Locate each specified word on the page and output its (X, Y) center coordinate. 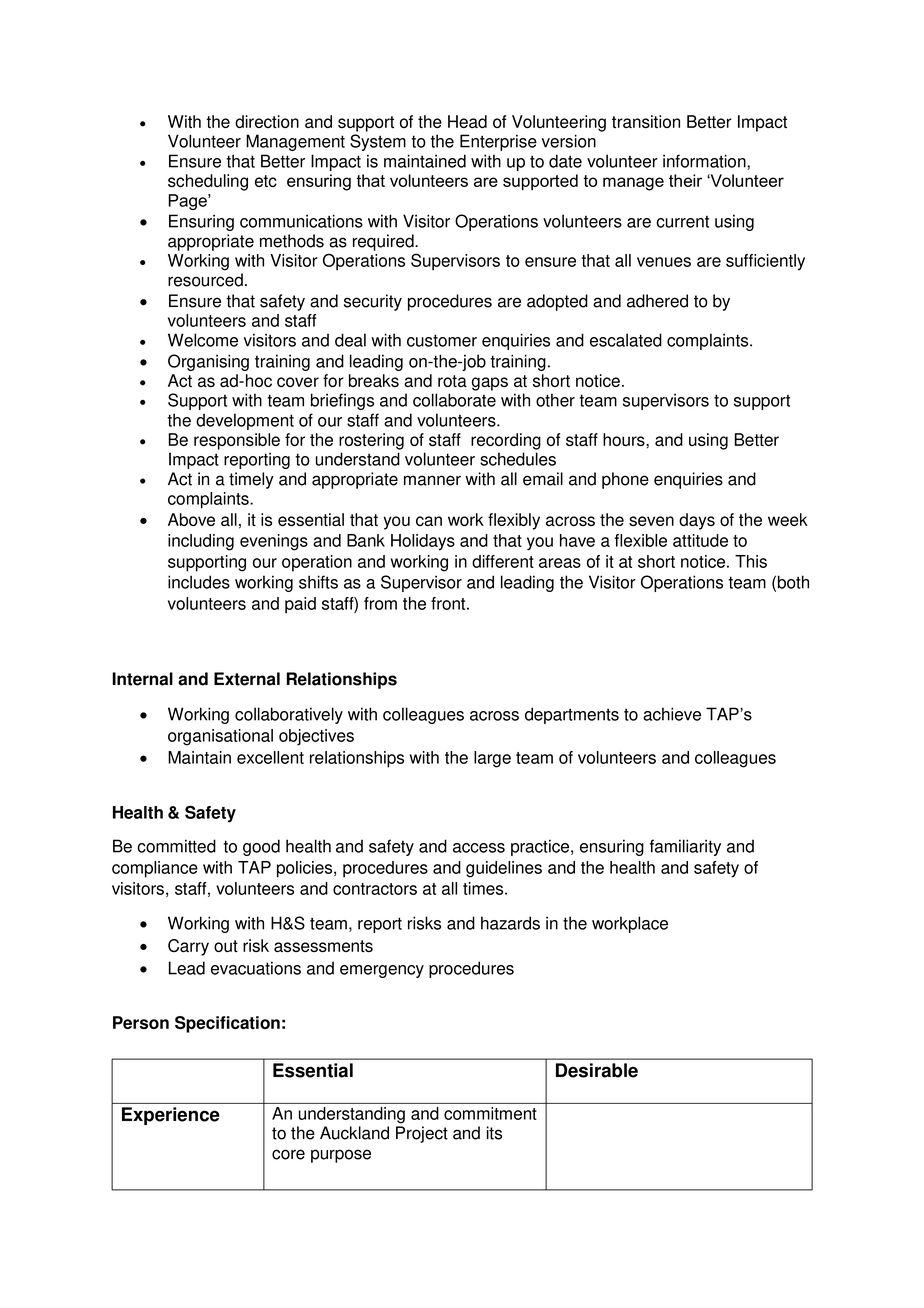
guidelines (504, 869)
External (247, 679)
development (245, 421)
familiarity (685, 847)
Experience (171, 1116)
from (380, 603)
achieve (672, 714)
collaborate (454, 400)
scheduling (208, 182)
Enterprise (498, 142)
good (261, 847)
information (705, 161)
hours (625, 439)
